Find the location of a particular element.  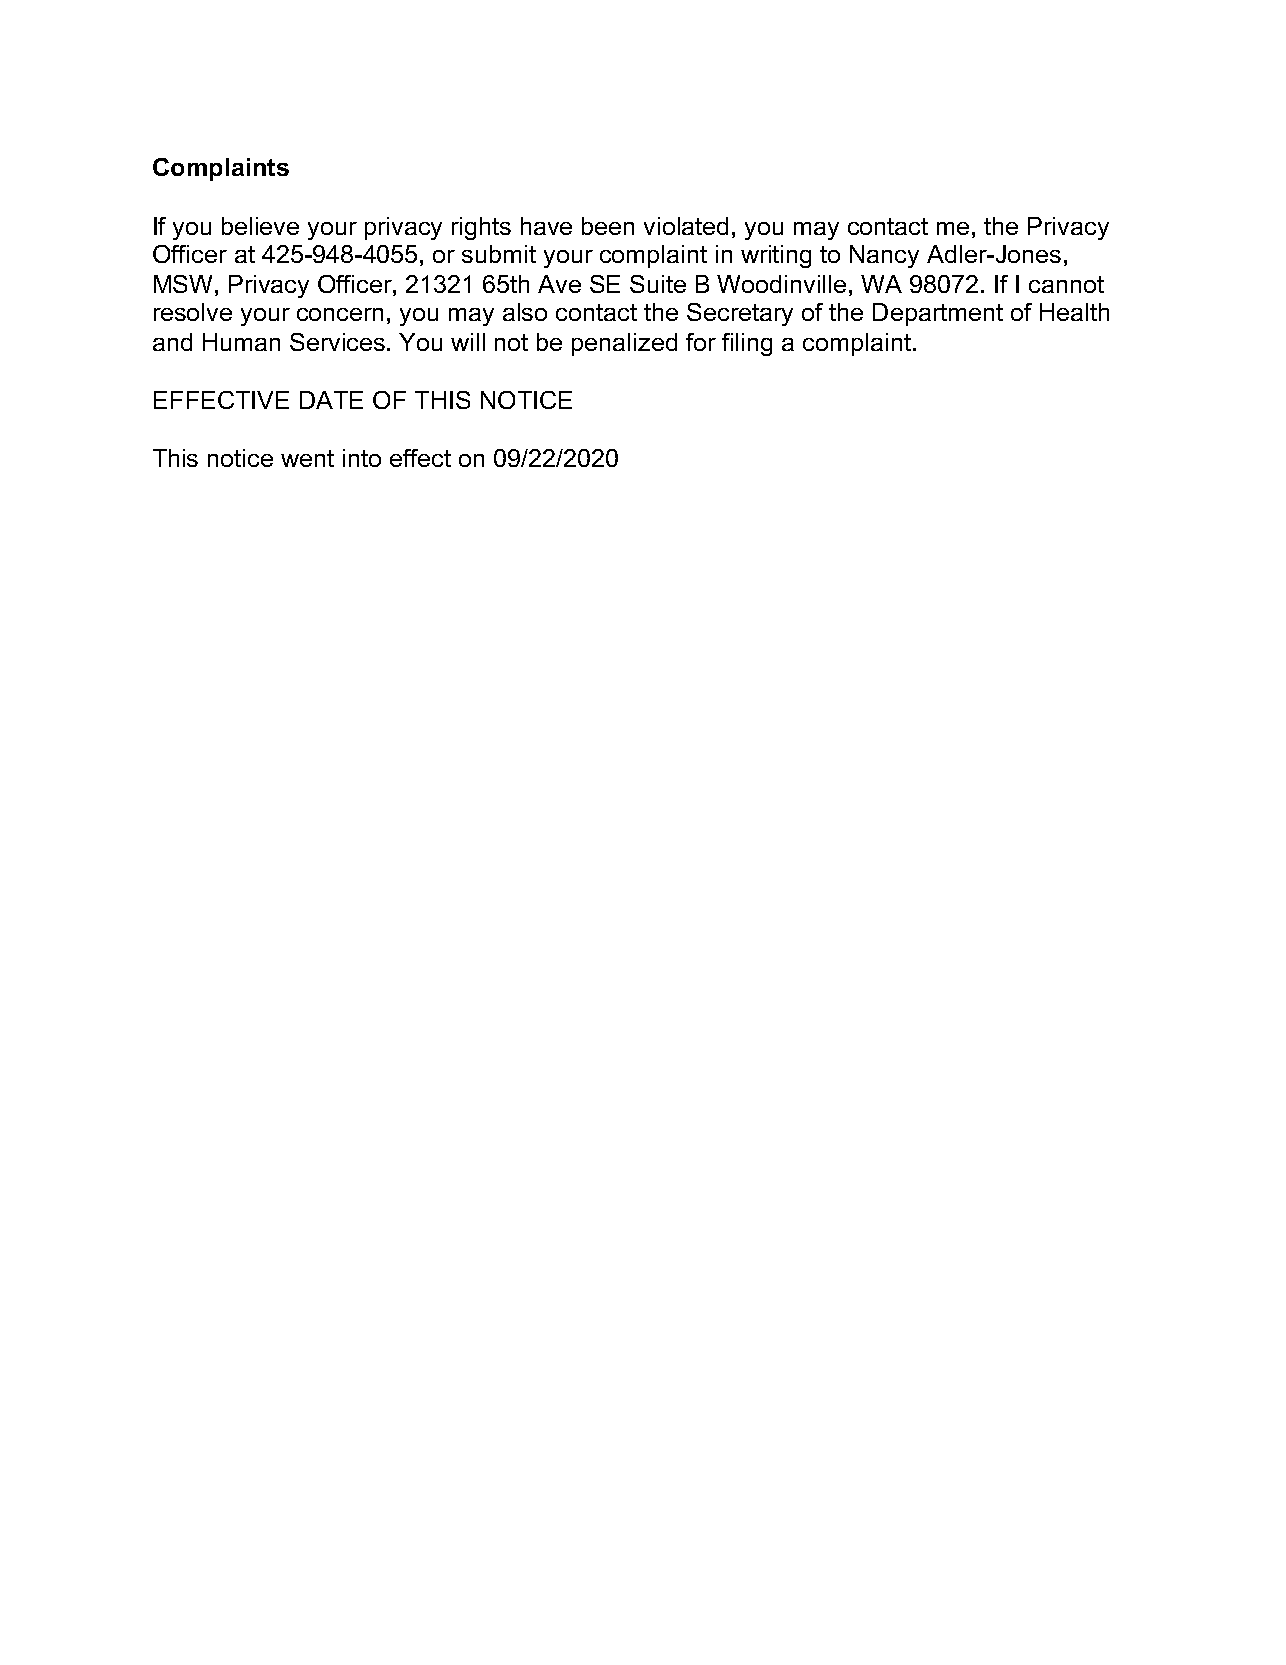

Human is located at coordinates (241, 342).
